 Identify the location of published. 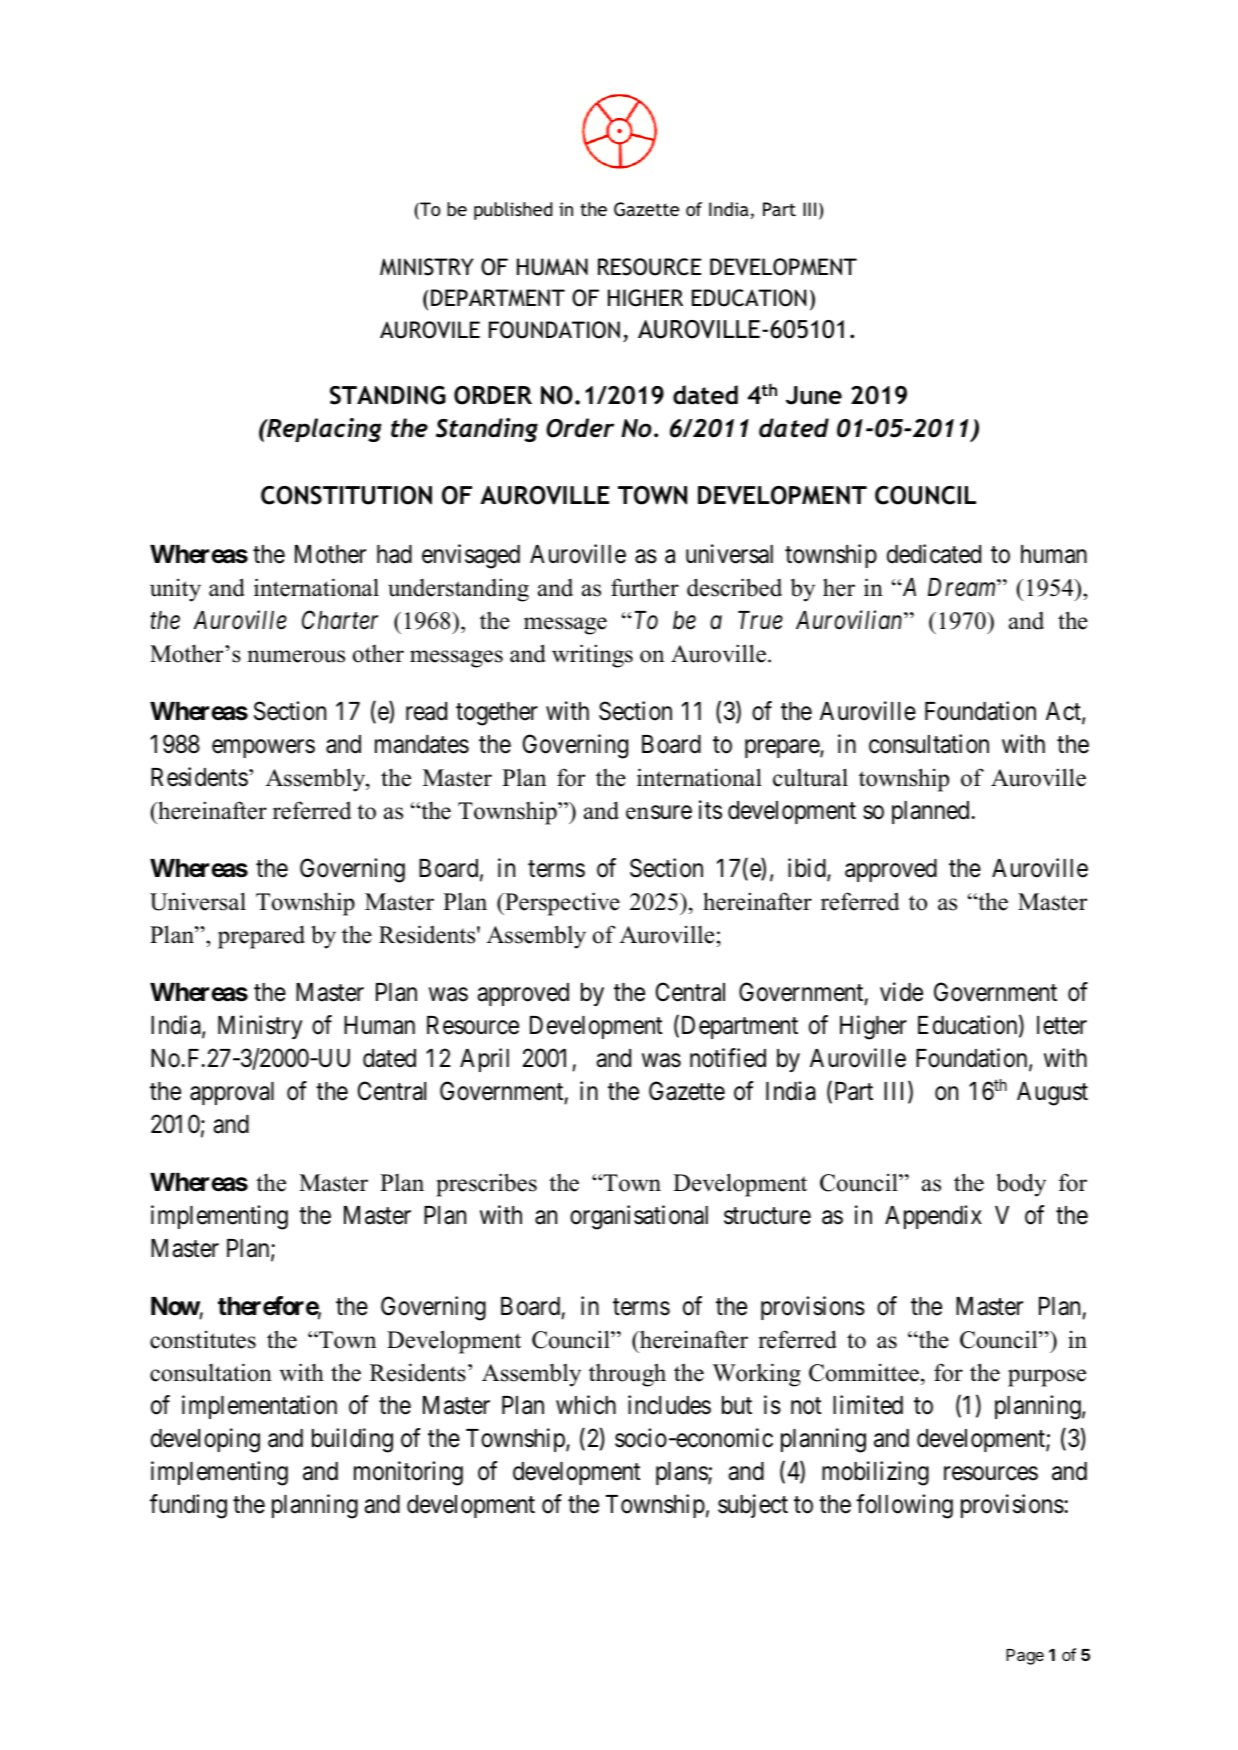
(513, 211).
